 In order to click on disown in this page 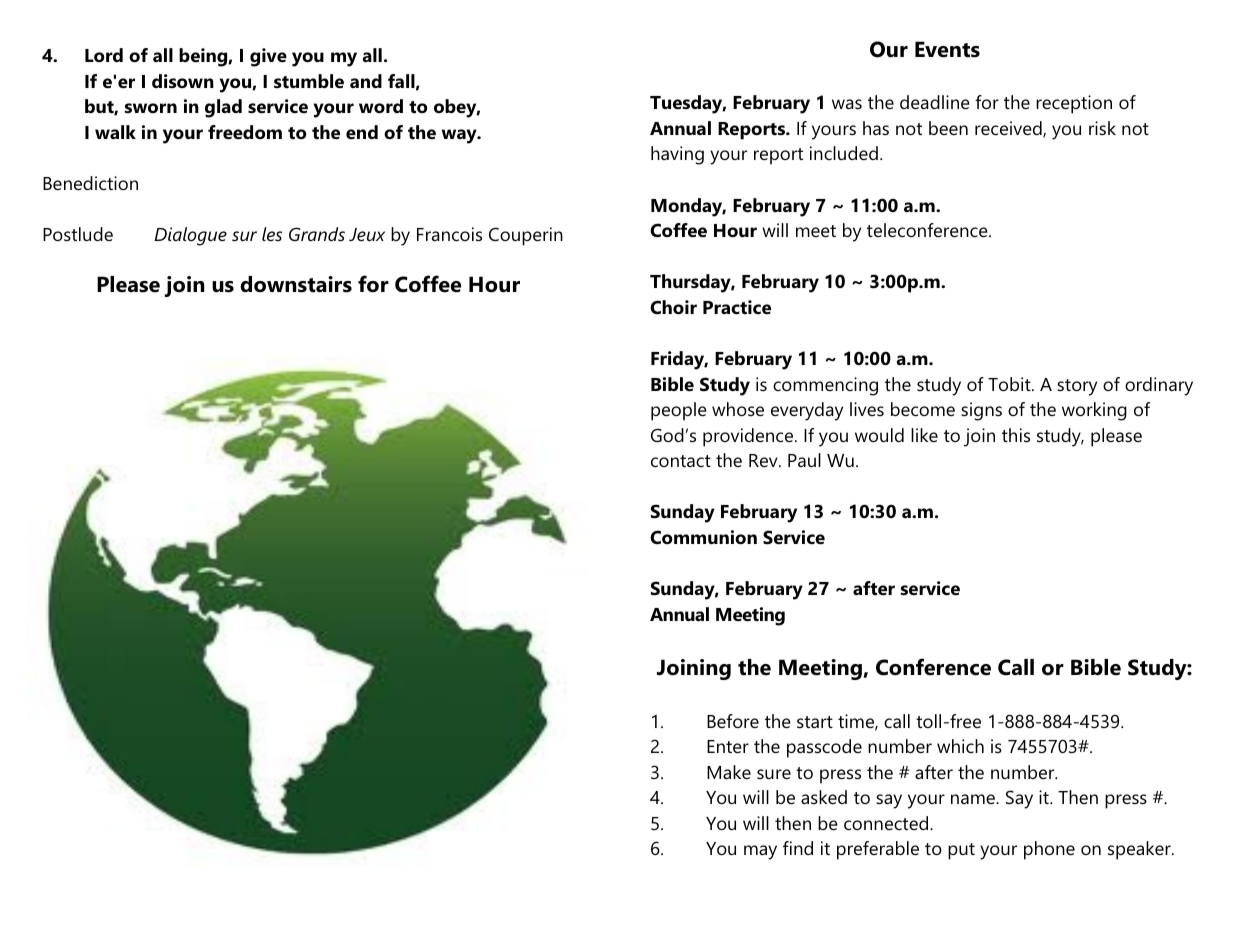, I will do `click(183, 81)`.
